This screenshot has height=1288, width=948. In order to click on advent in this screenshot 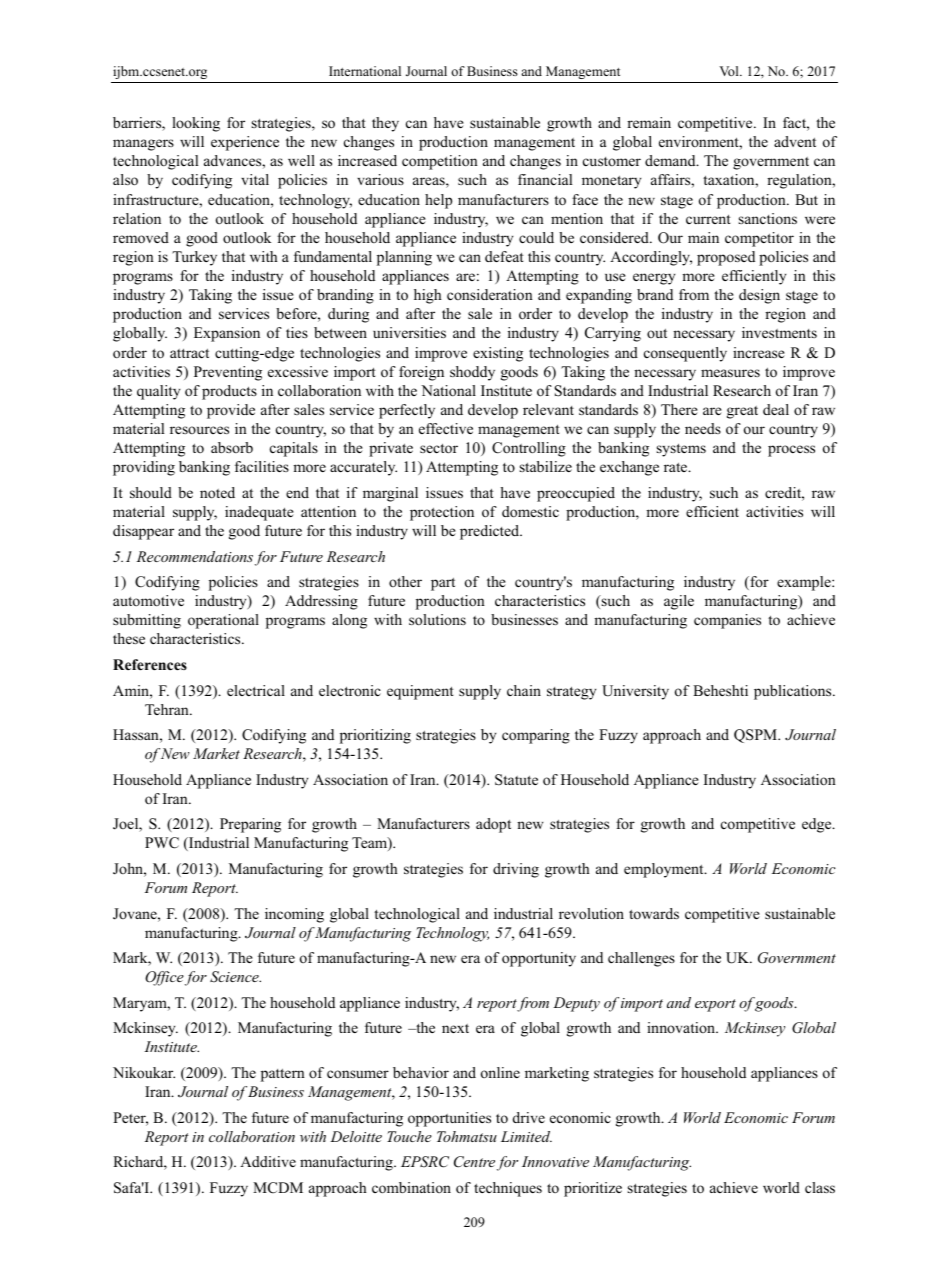, I will do `click(795, 141)`.
